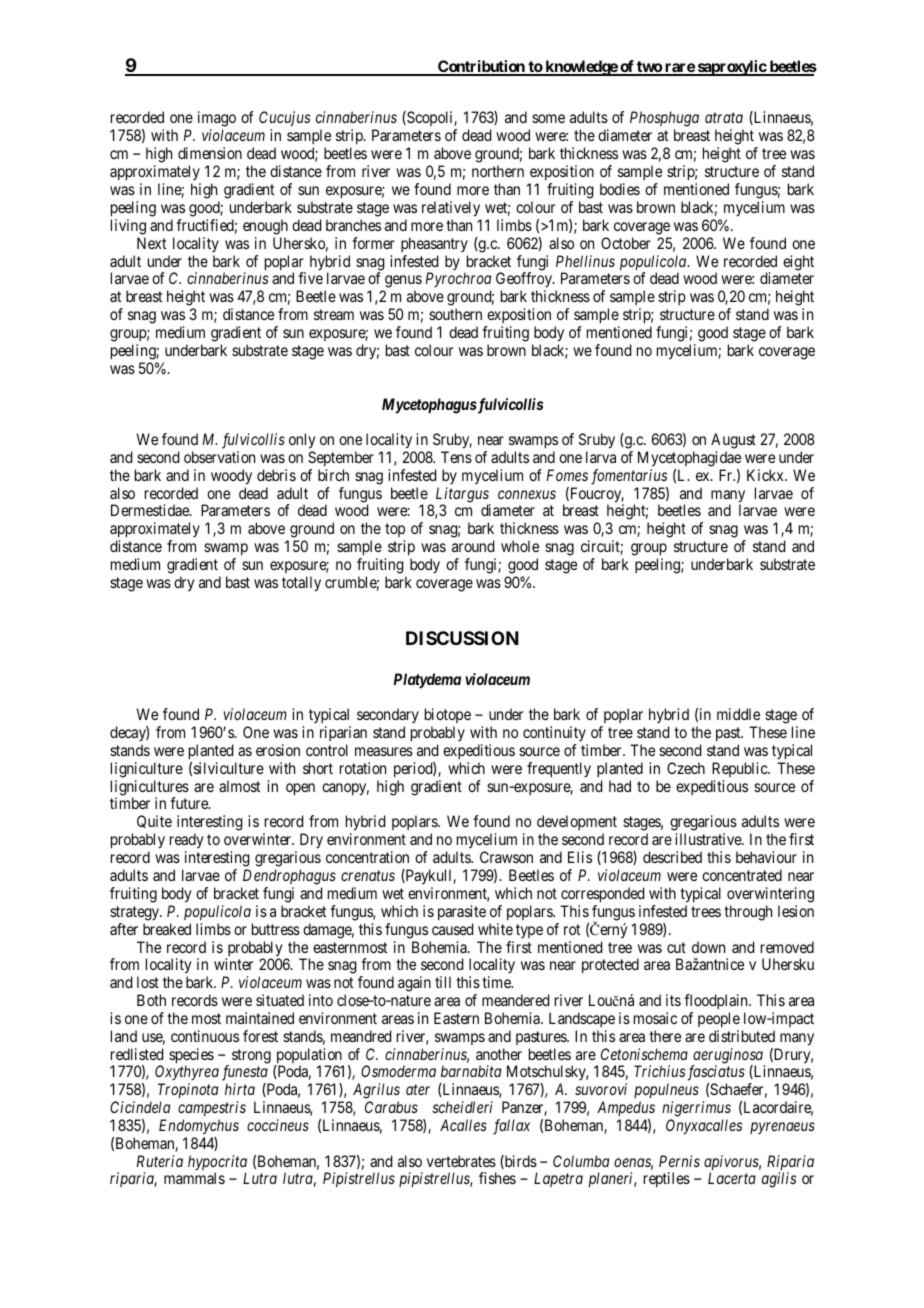  I want to click on Republic, so click(740, 769).
